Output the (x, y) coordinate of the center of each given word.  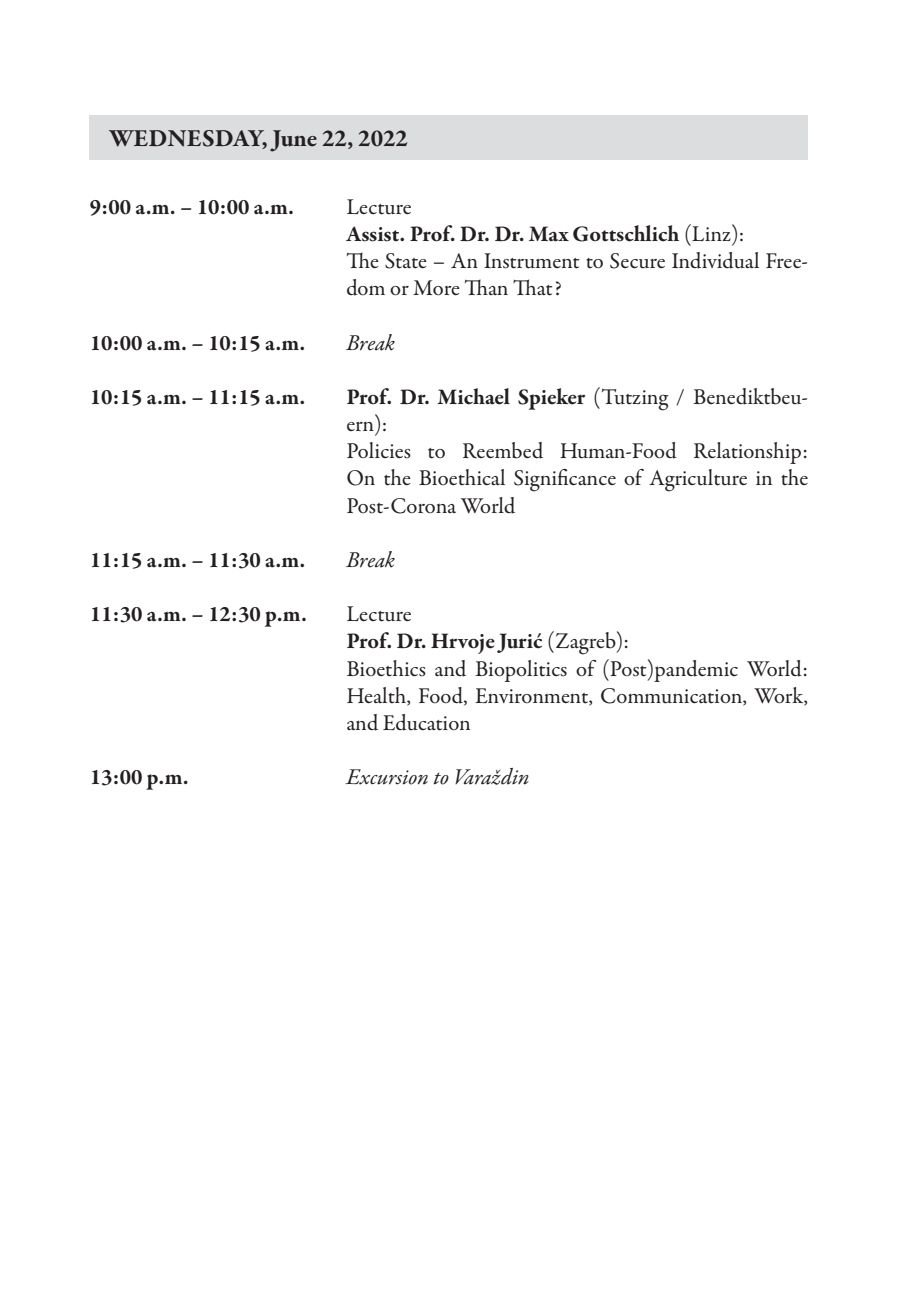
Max (549, 234)
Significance (565, 480)
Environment (532, 697)
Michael (473, 396)
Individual (715, 260)
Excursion (386, 777)
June (293, 141)
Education (426, 722)
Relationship (747, 453)
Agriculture (698, 480)
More (436, 288)
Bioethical (462, 477)
